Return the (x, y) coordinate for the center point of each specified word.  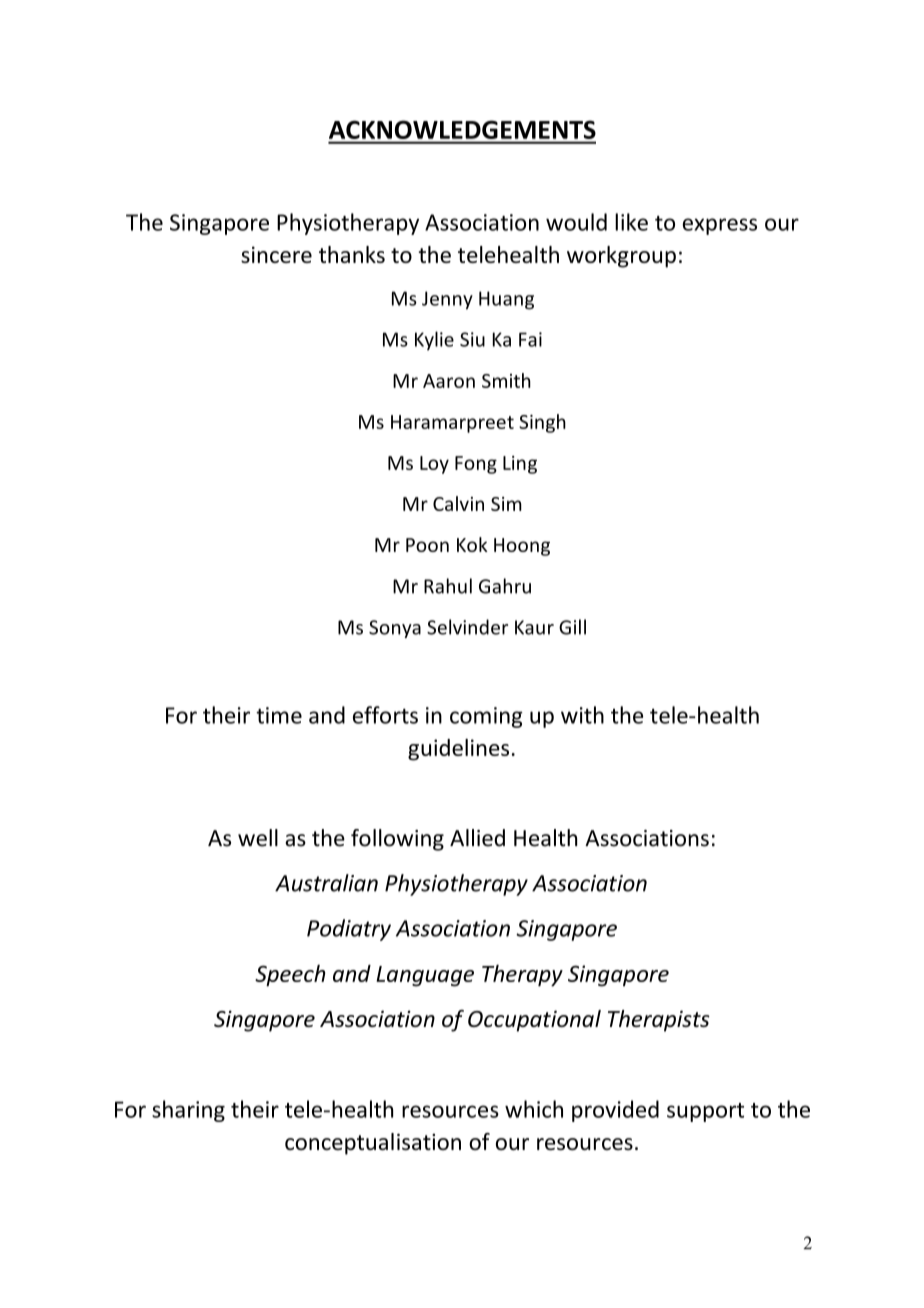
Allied (477, 838)
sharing (188, 1111)
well (258, 838)
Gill (572, 627)
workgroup (621, 257)
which (534, 1109)
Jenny (447, 300)
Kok (472, 544)
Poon (427, 545)
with (582, 715)
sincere (276, 254)
